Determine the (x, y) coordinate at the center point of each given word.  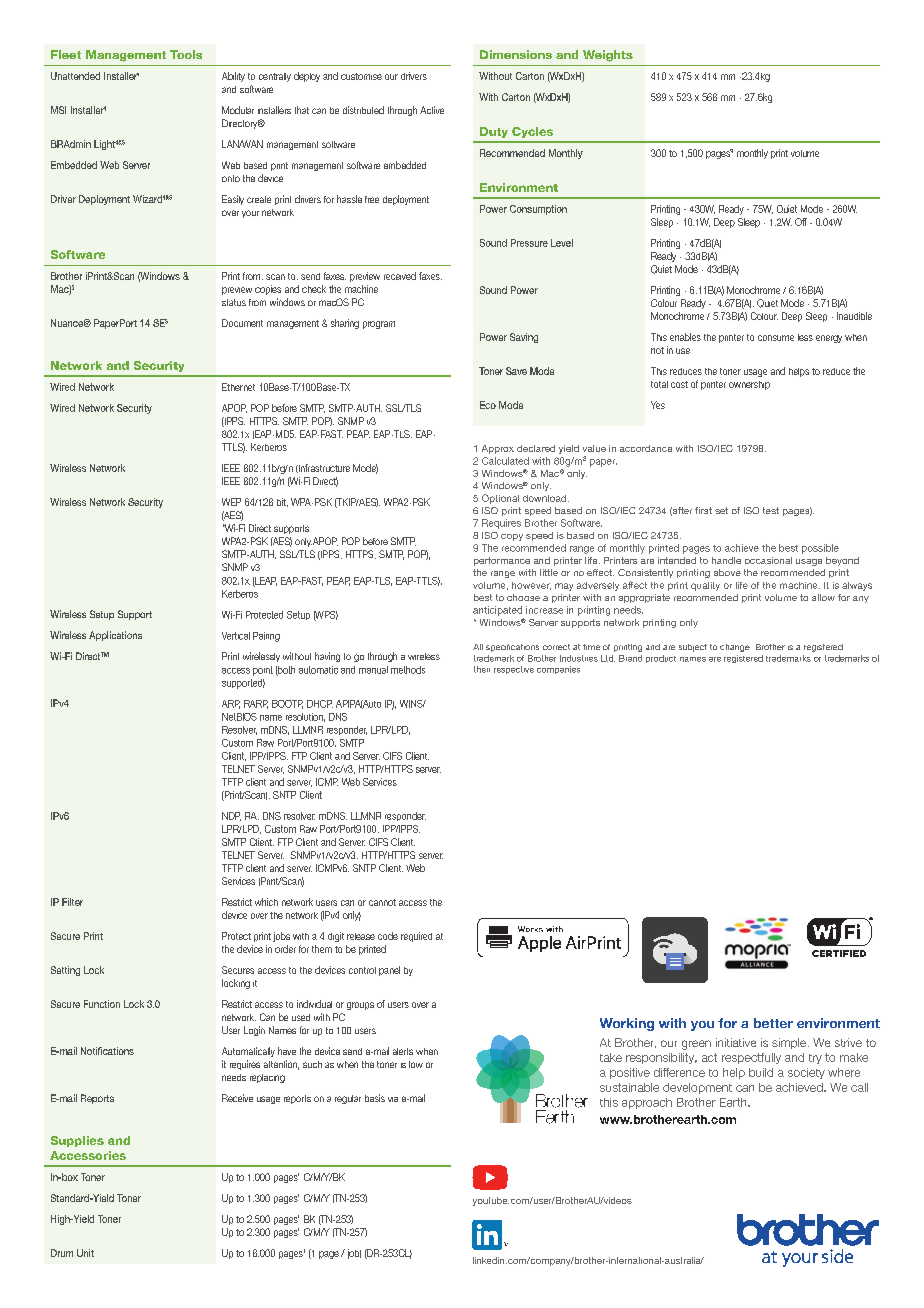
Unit (85, 1253)
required (416, 937)
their (482, 669)
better (773, 1023)
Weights (608, 56)
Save (516, 371)
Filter (72, 902)
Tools (186, 54)
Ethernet (238, 387)
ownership (749, 385)
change (735, 648)
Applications (115, 636)
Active (432, 110)
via (393, 1099)
